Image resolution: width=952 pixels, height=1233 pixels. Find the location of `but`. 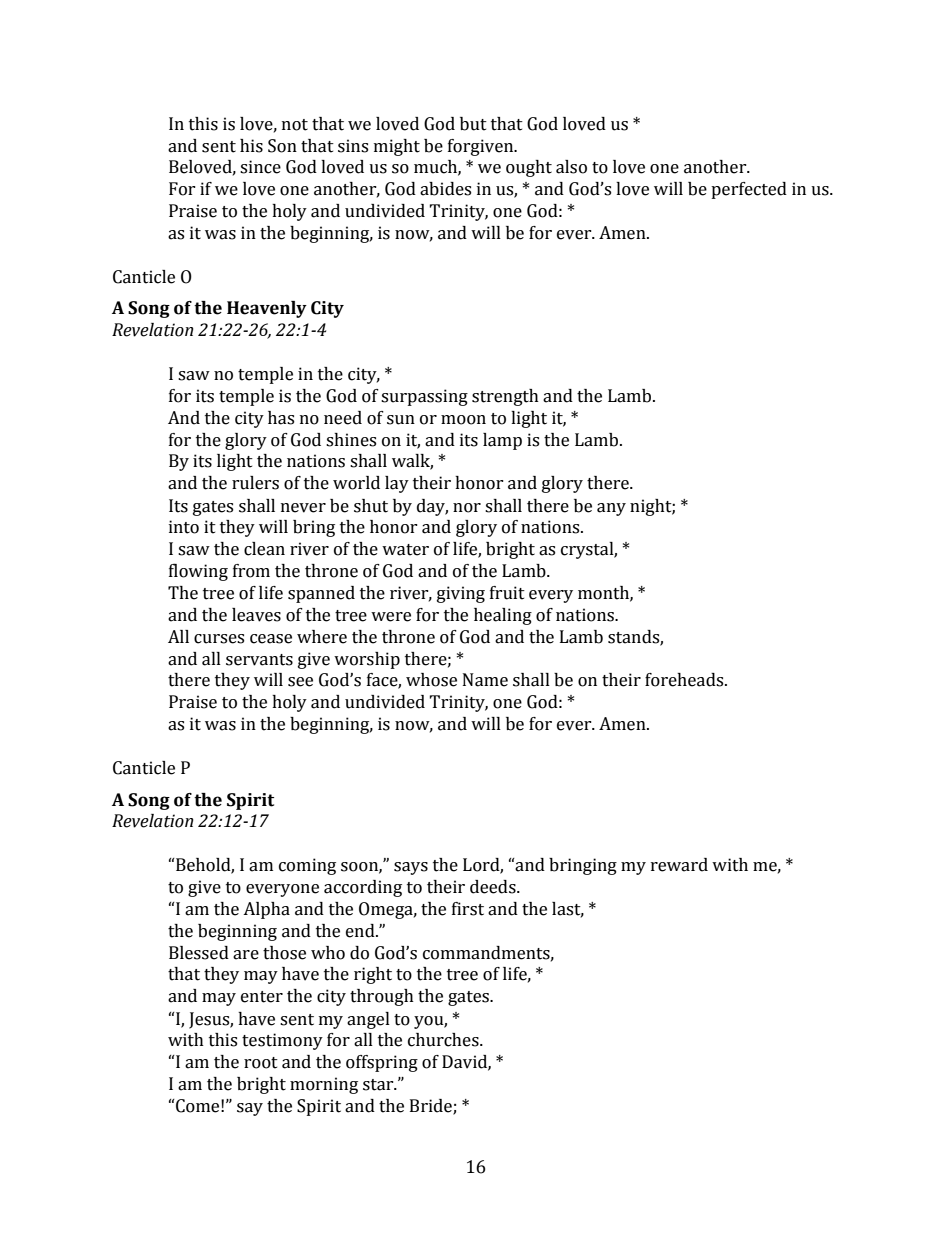

but is located at coordinates (473, 124).
